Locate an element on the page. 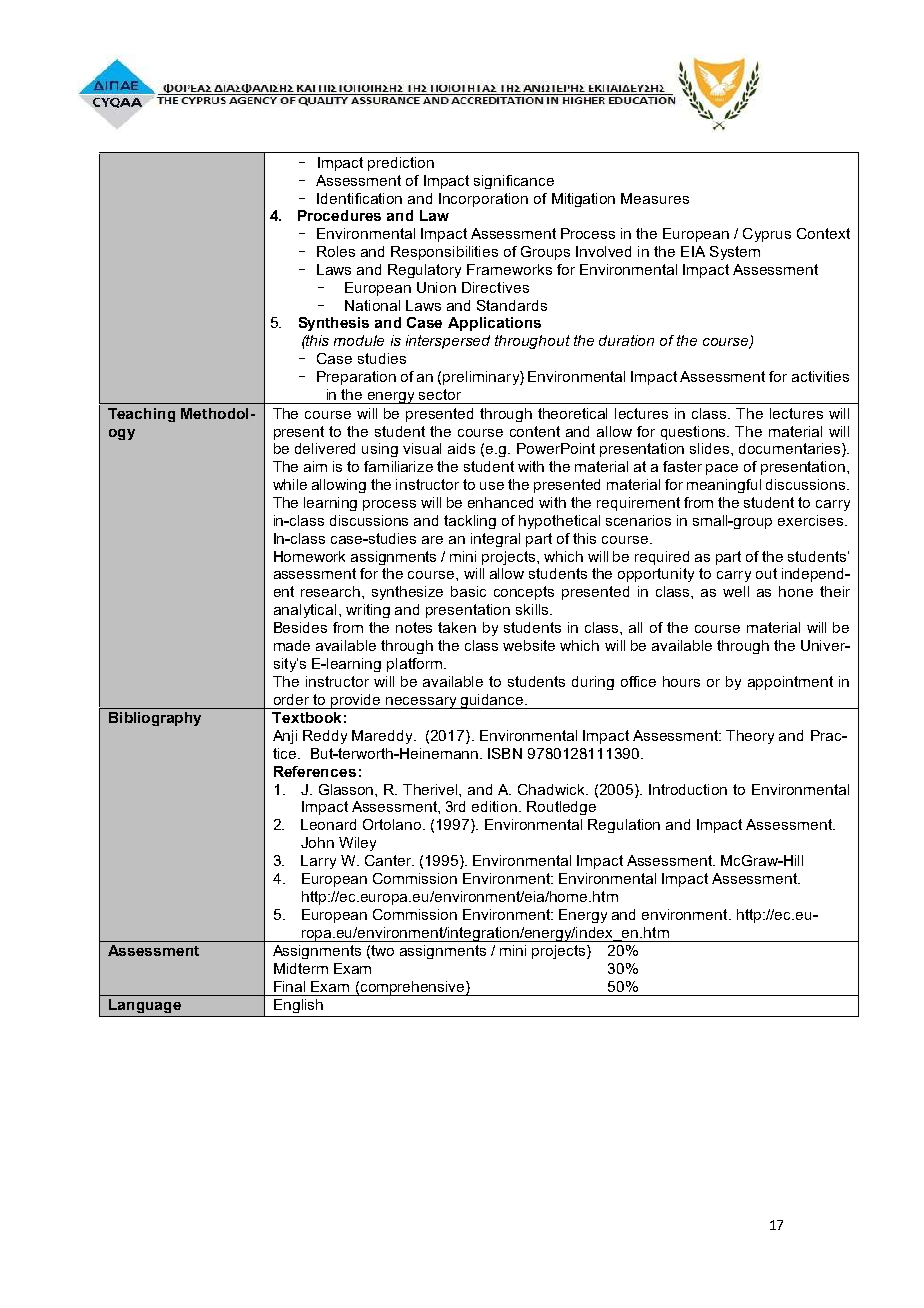 The height and width of the image is (1308, 924). analytical is located at coordinates (305, 611).
